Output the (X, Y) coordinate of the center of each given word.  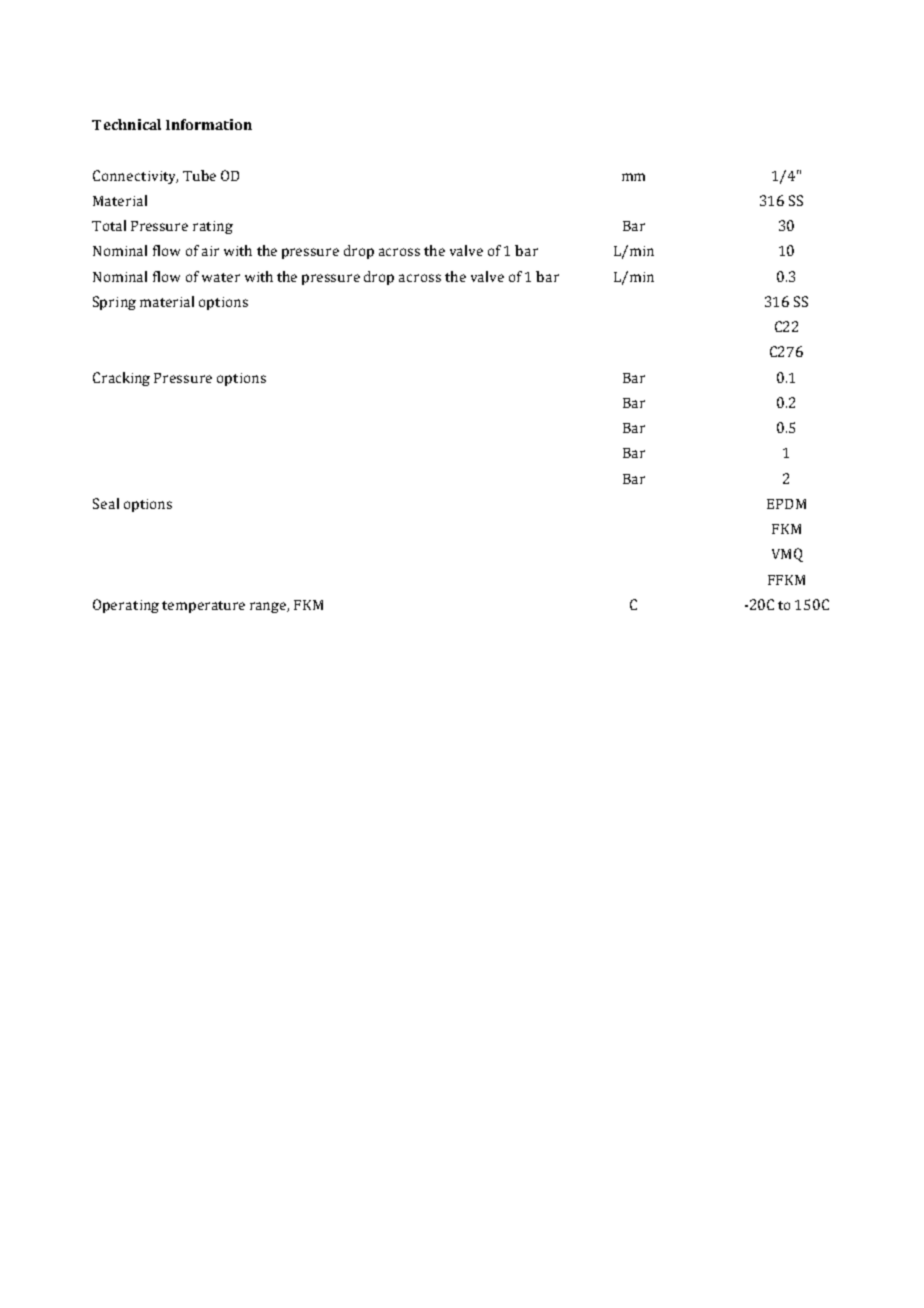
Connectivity (135, 177)
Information (209, 124)
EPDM (786, 504)
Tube (199, 175)
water (221, 277)
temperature (203, 607)
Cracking (121, 379)
